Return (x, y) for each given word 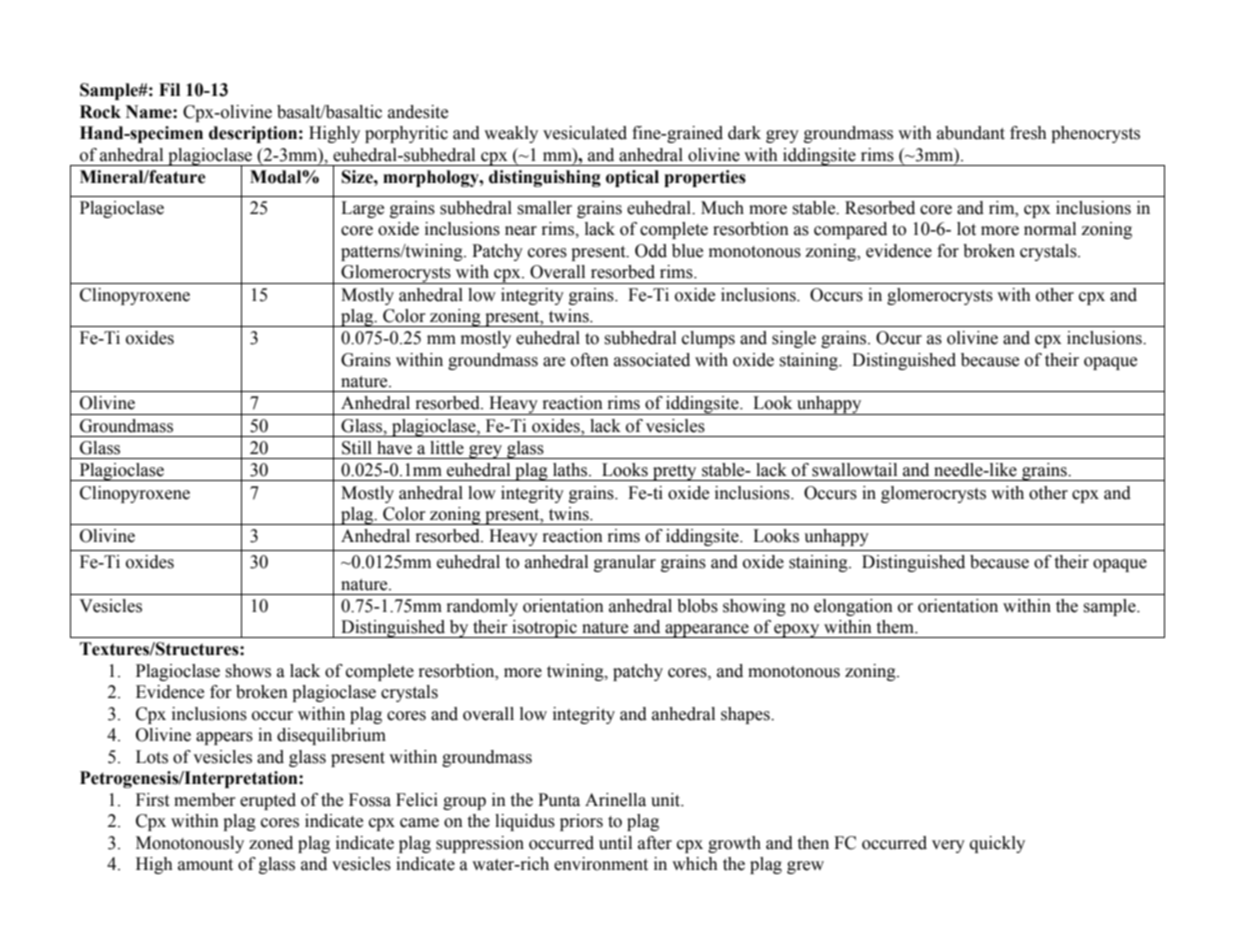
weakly (511, 134)
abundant (971, 133)
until (615, 843)
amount (205, 865)
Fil (169, 89)
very (948, 846)
